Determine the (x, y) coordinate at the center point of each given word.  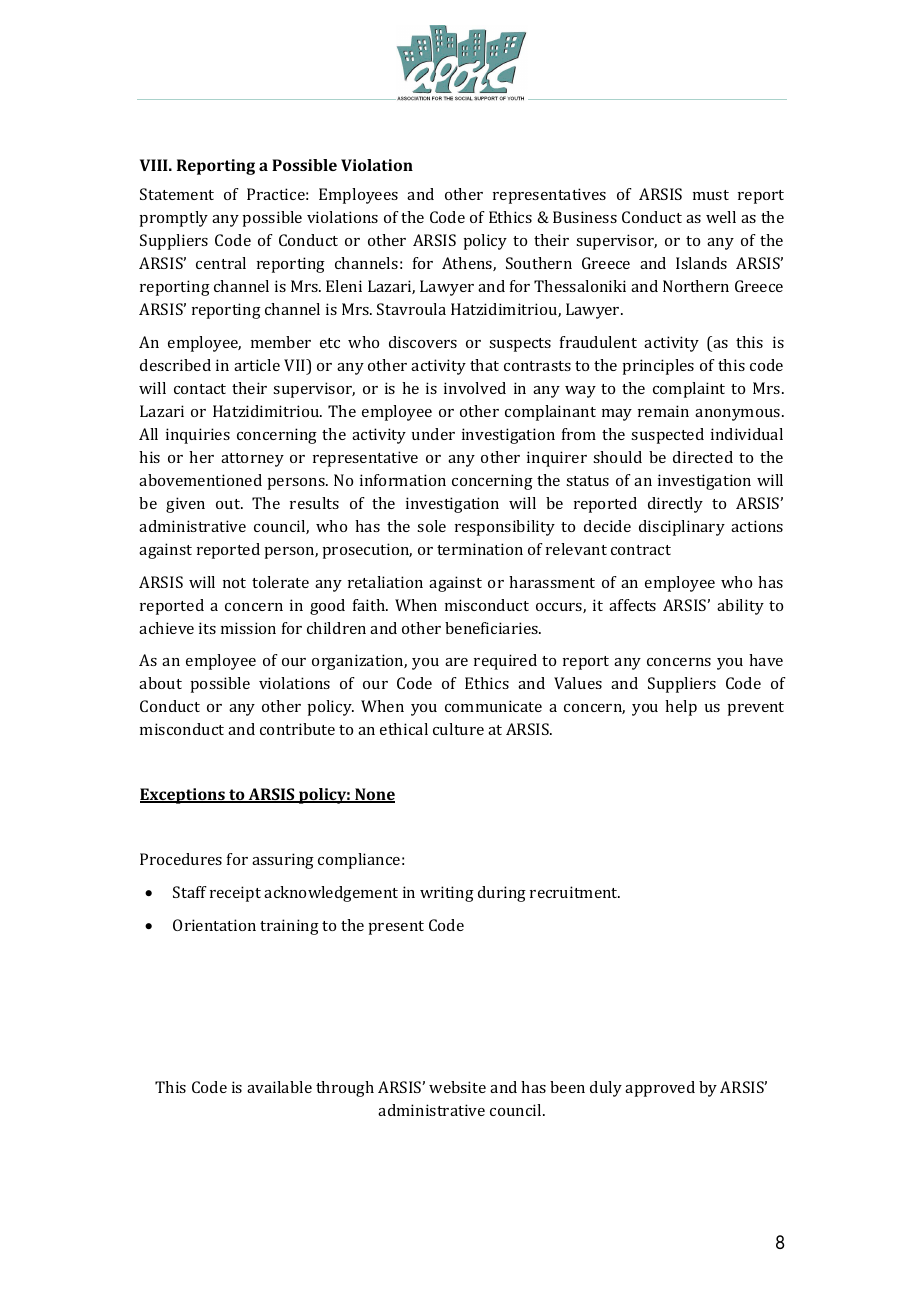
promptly (173, 219)
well (721, 217)
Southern (539, 263)
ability (740, 607)
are (456, 662)
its (207, 628)
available (279, 1087)
